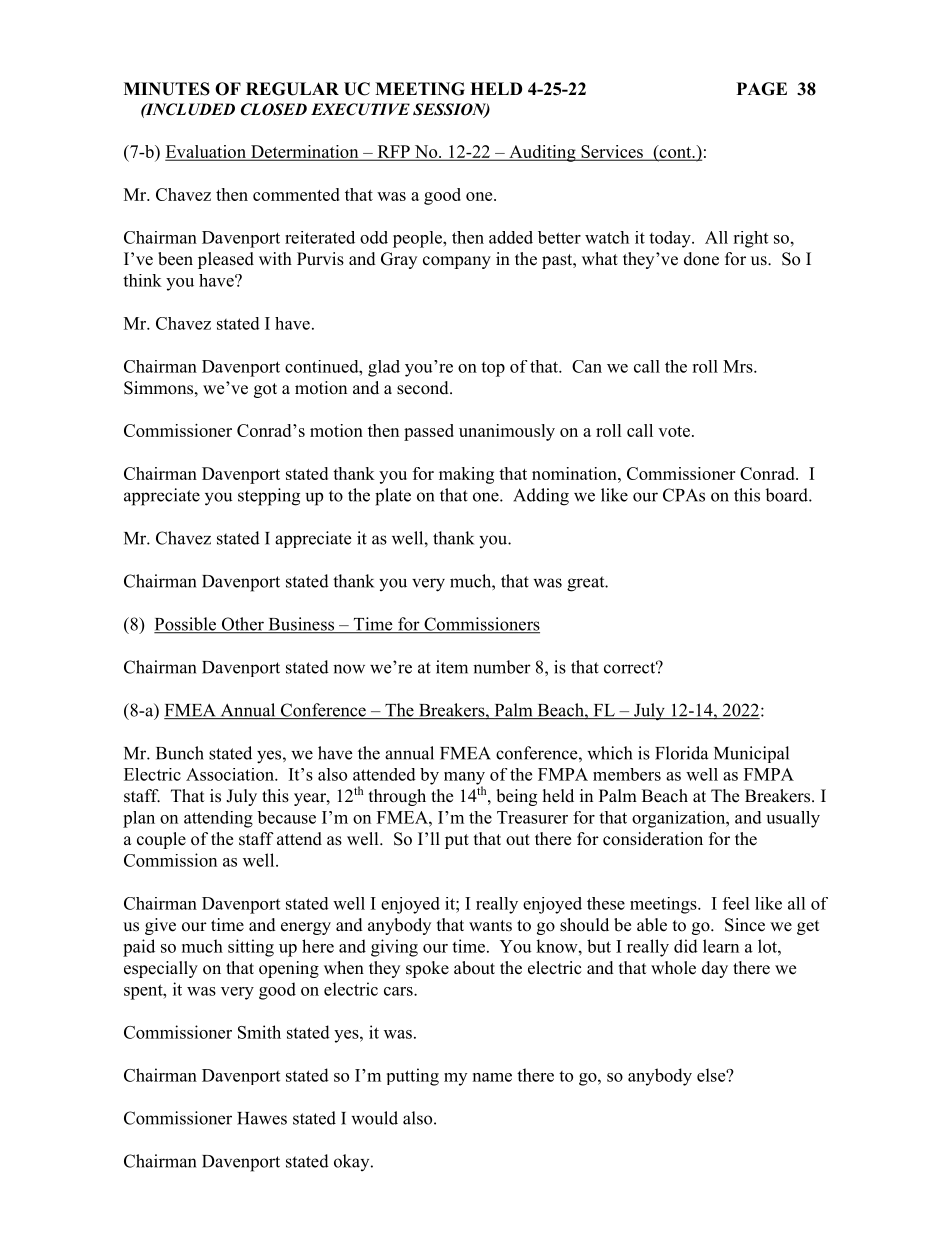  I want to click on Evaluation, so click(207, 152).
